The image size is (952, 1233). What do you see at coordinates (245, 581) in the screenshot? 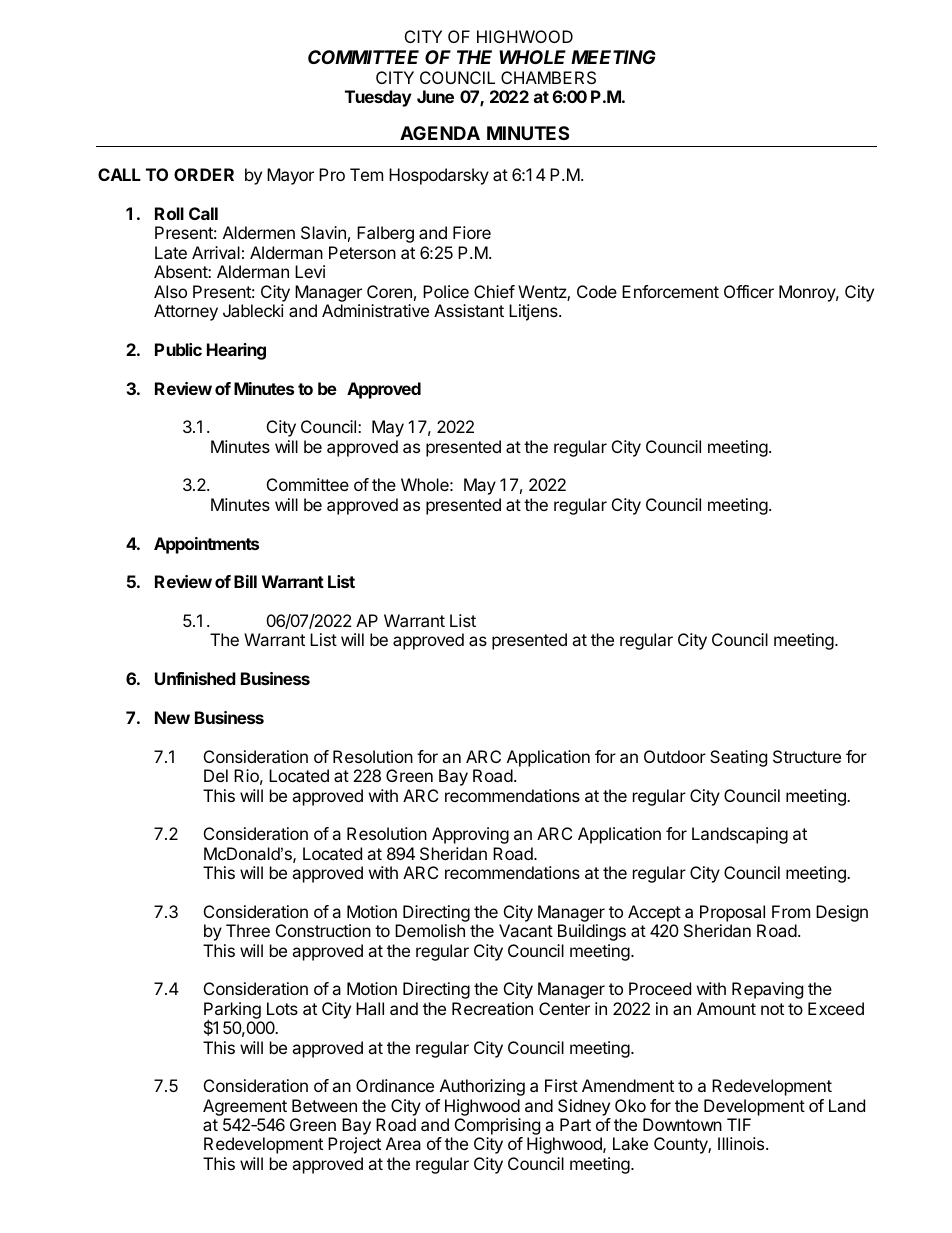
I see `Bill` at bounding box center [245, 581].
